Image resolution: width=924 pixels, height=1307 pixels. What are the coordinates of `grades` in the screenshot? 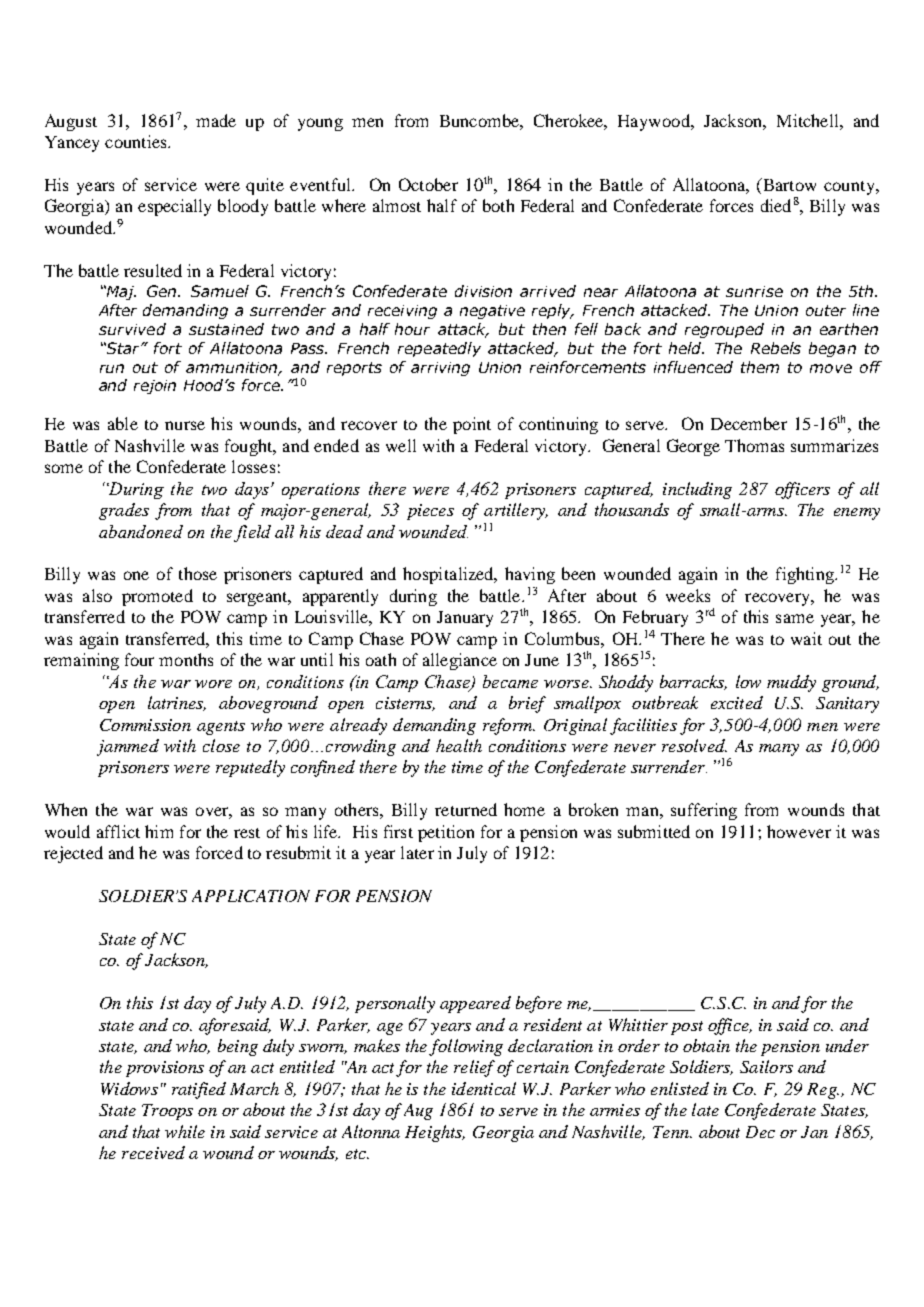 It's located at (124, 511).
